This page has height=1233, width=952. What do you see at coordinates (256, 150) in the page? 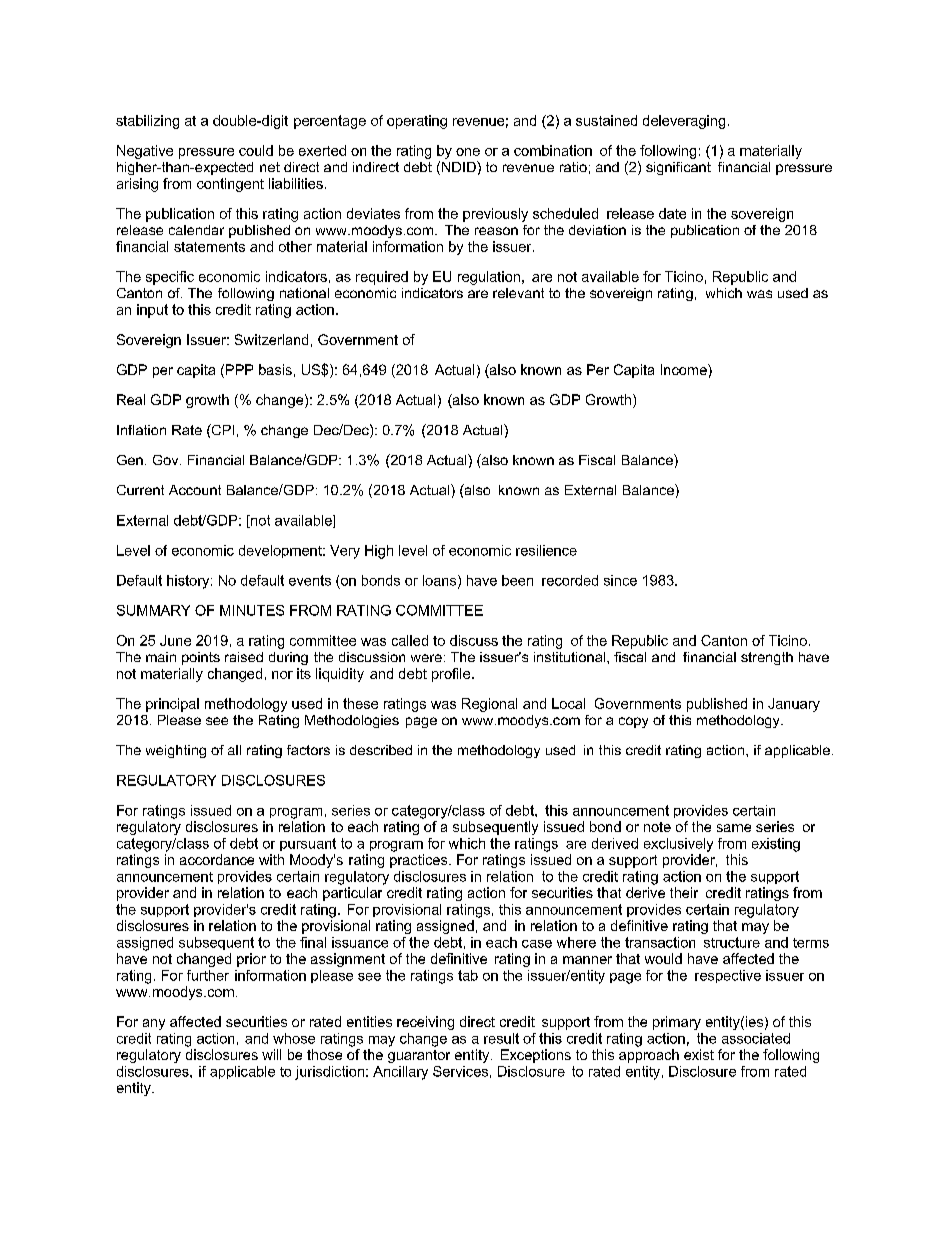
I see `could` at bounding box center [256, 150].
